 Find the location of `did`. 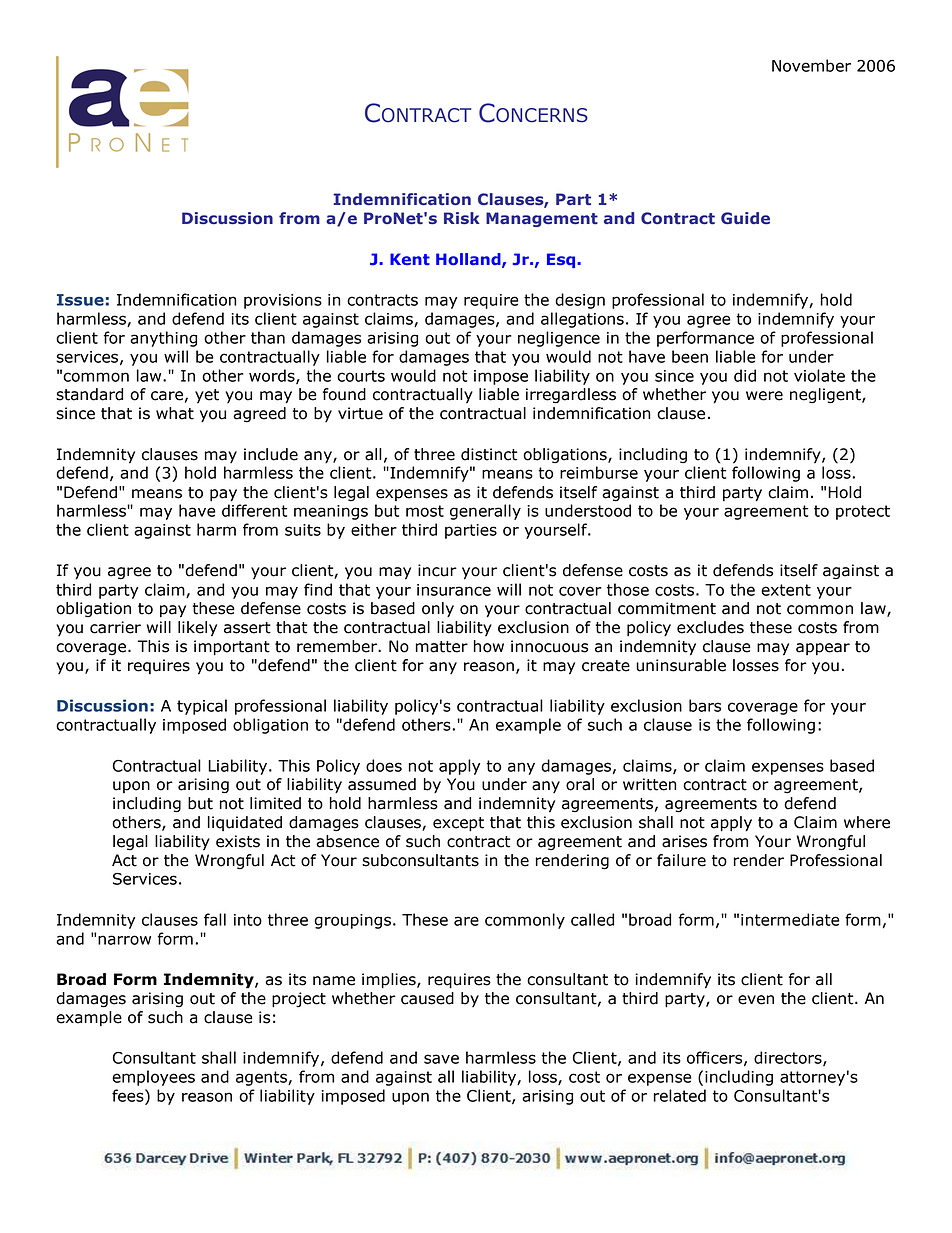

did is located at coordinates (745, 375).
